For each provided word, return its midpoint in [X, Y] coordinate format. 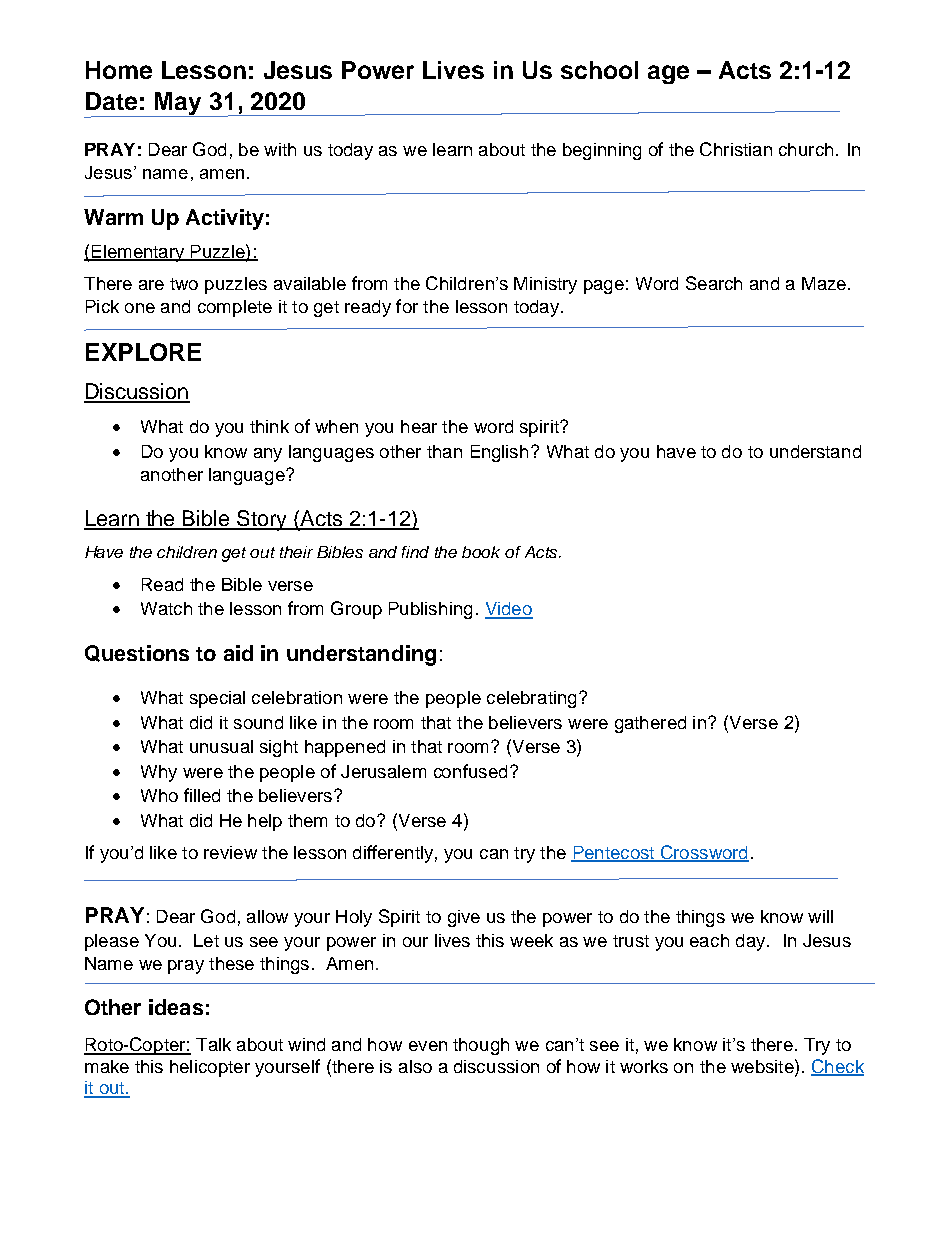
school [599, 70]
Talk [213, 1044]
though [481, 1046]
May [178, 104]
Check [837, 1067]
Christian [736, 149]
